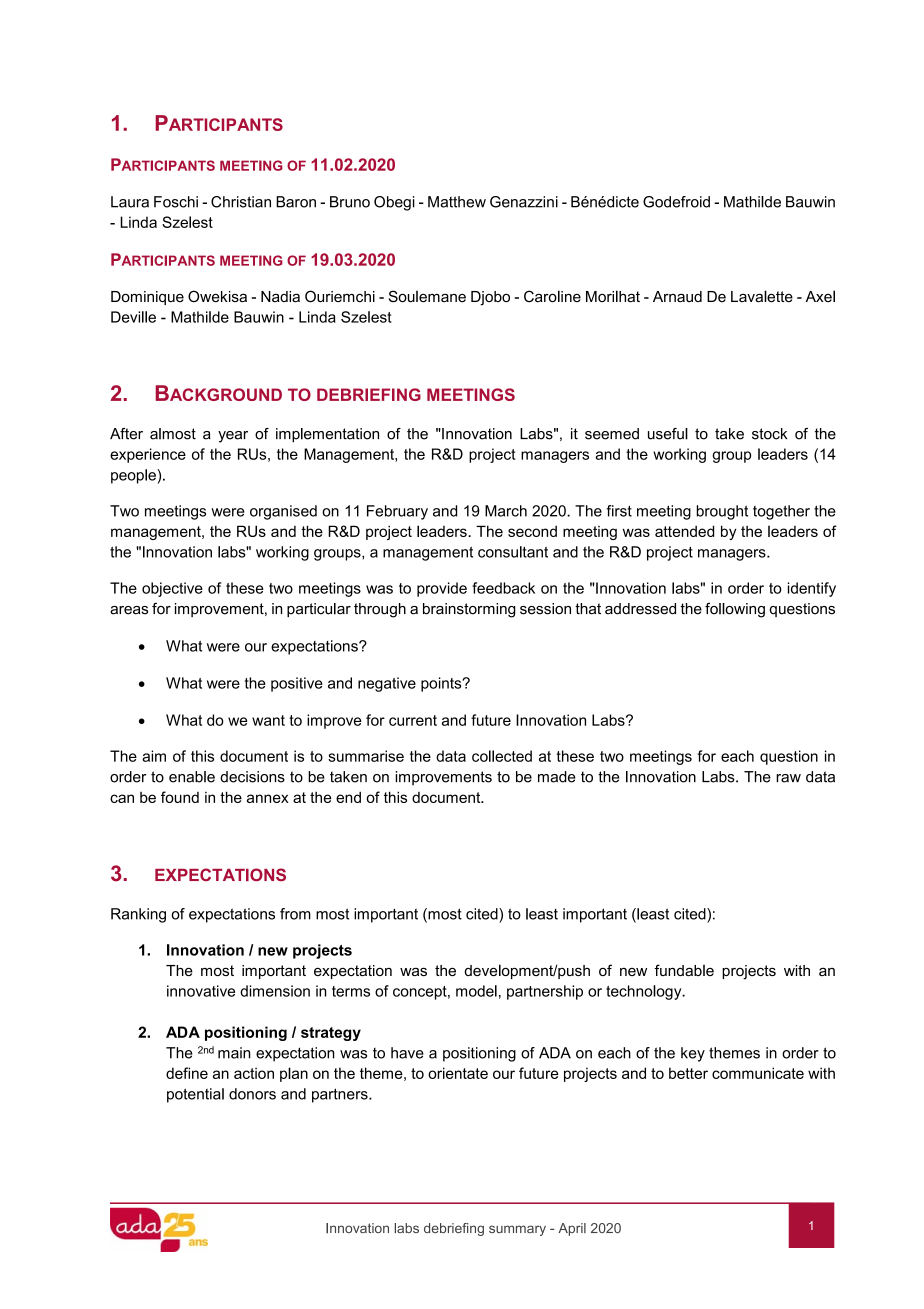 The image size is (924, 1309). Describe the element at coordinates (572, 1229) in the page. I see `April` at that location.
